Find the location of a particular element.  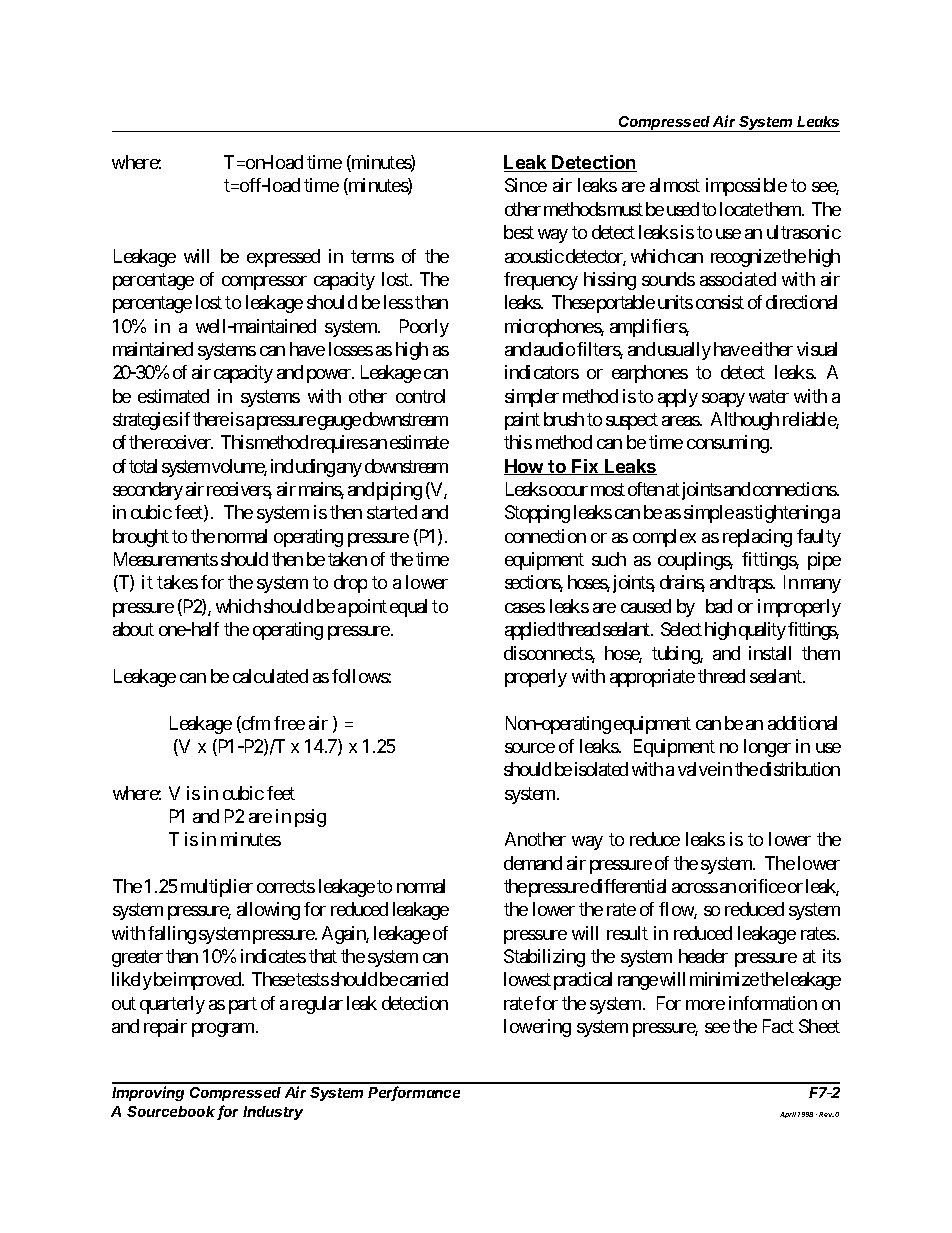

applied is located at coordinates (530, 631).
